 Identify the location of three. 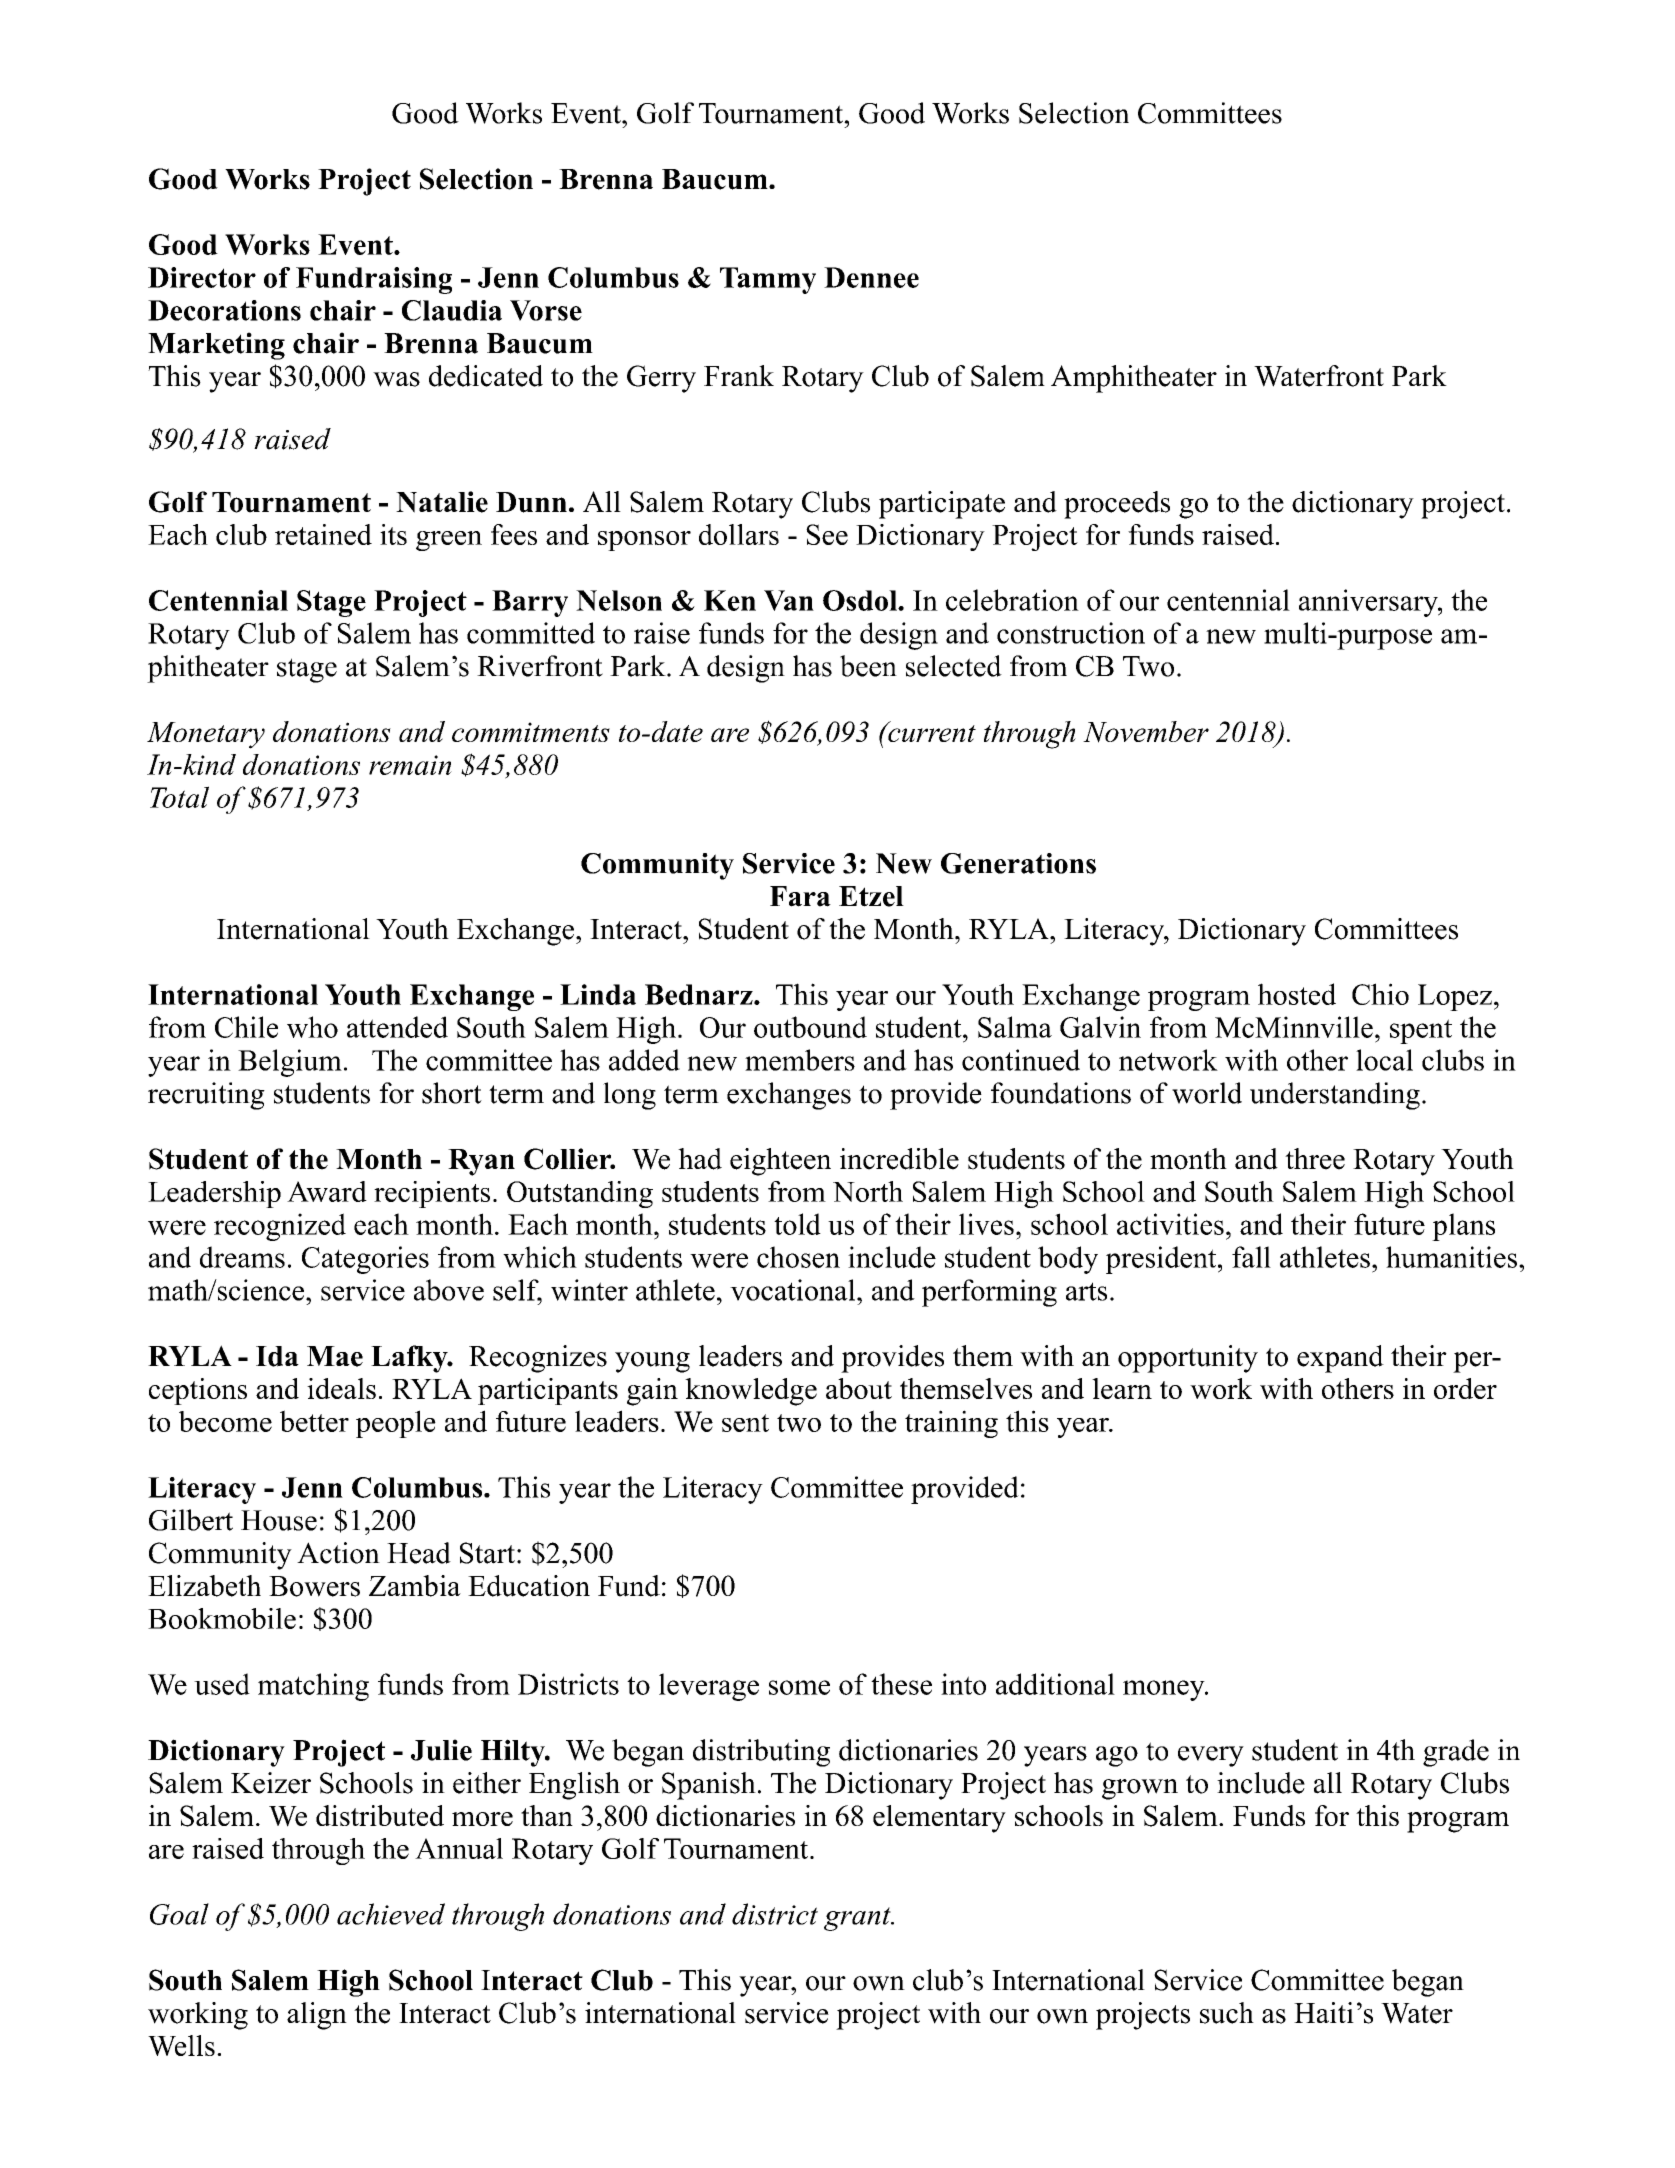
(1315, 1159).
